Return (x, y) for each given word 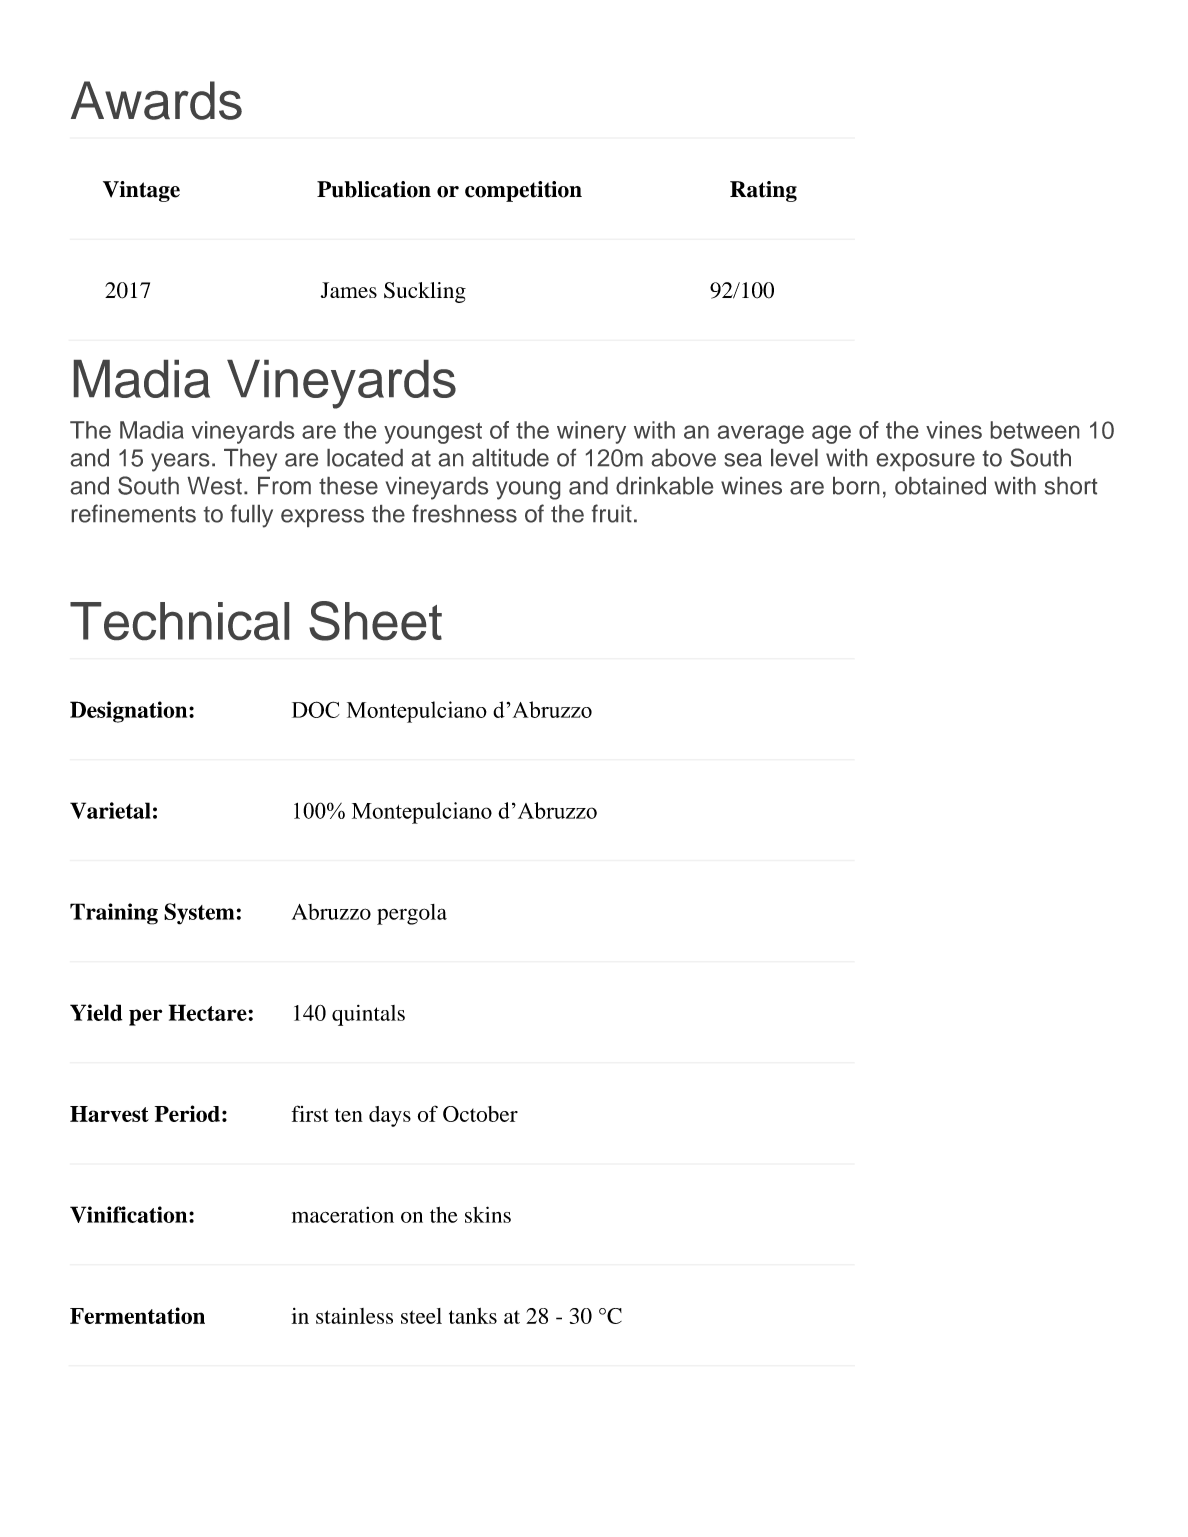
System (199, 914)
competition (523, 191)
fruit (612, 513)
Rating (763, 191)
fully (252, 516)
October (480, 1114)
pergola (412, 914)
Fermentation (137, 1315)
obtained (940, 486)
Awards (156, 100)
